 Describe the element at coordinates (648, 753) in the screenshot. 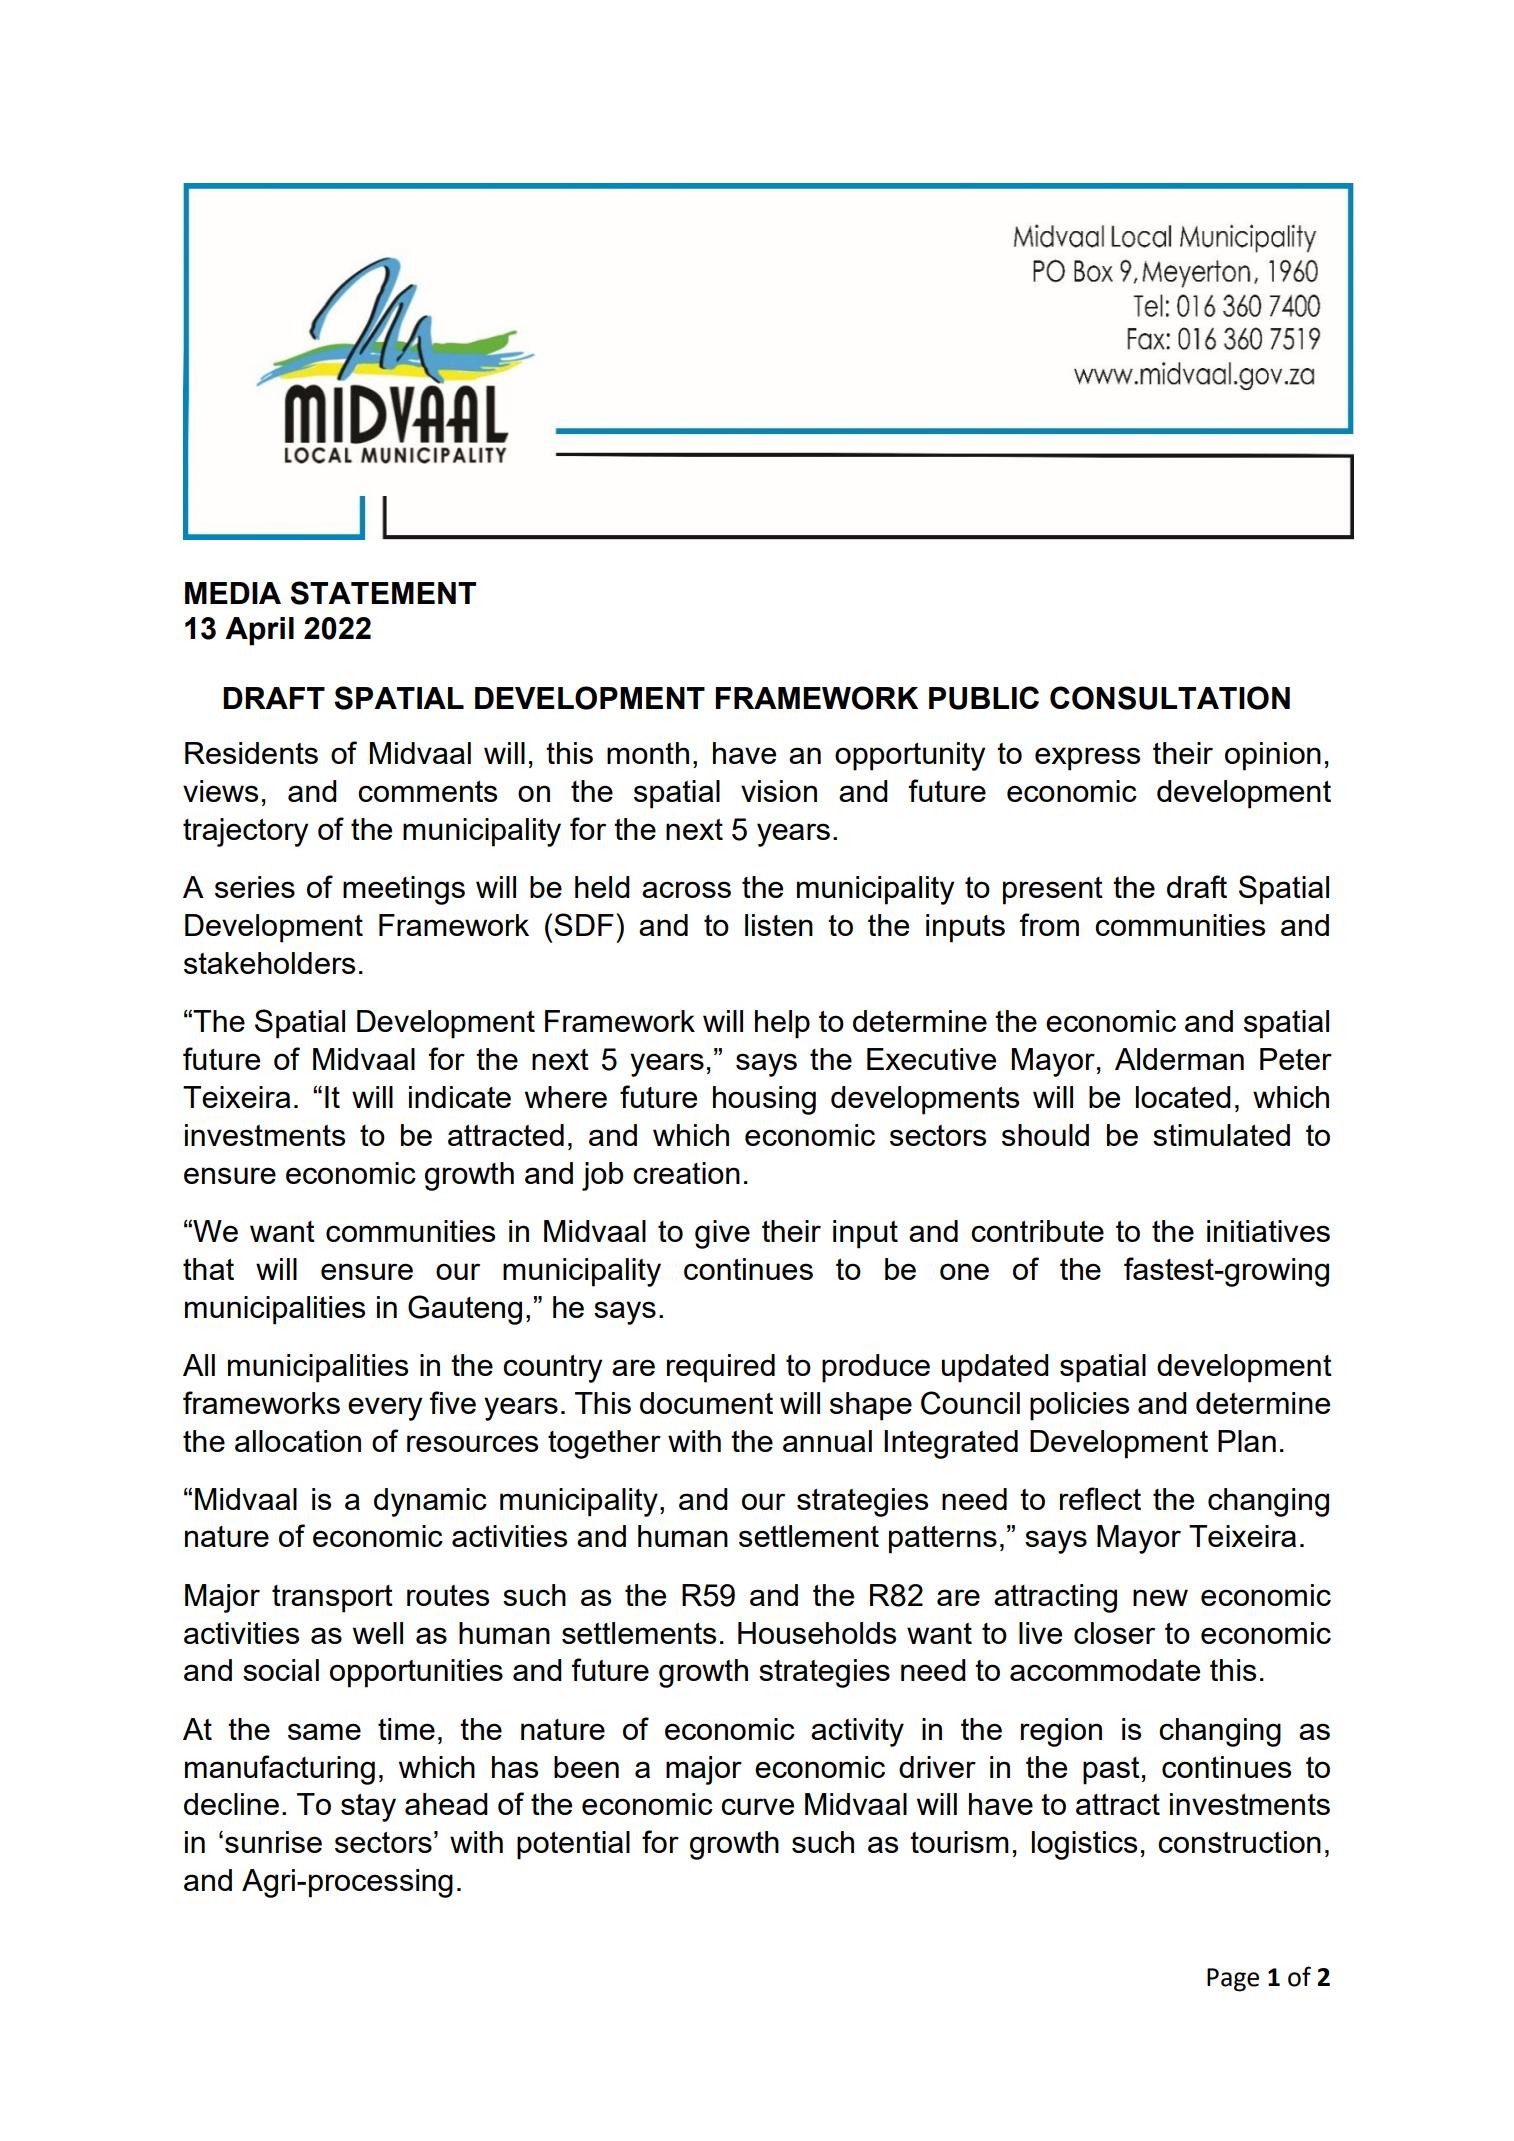

I see `month` at that location.
